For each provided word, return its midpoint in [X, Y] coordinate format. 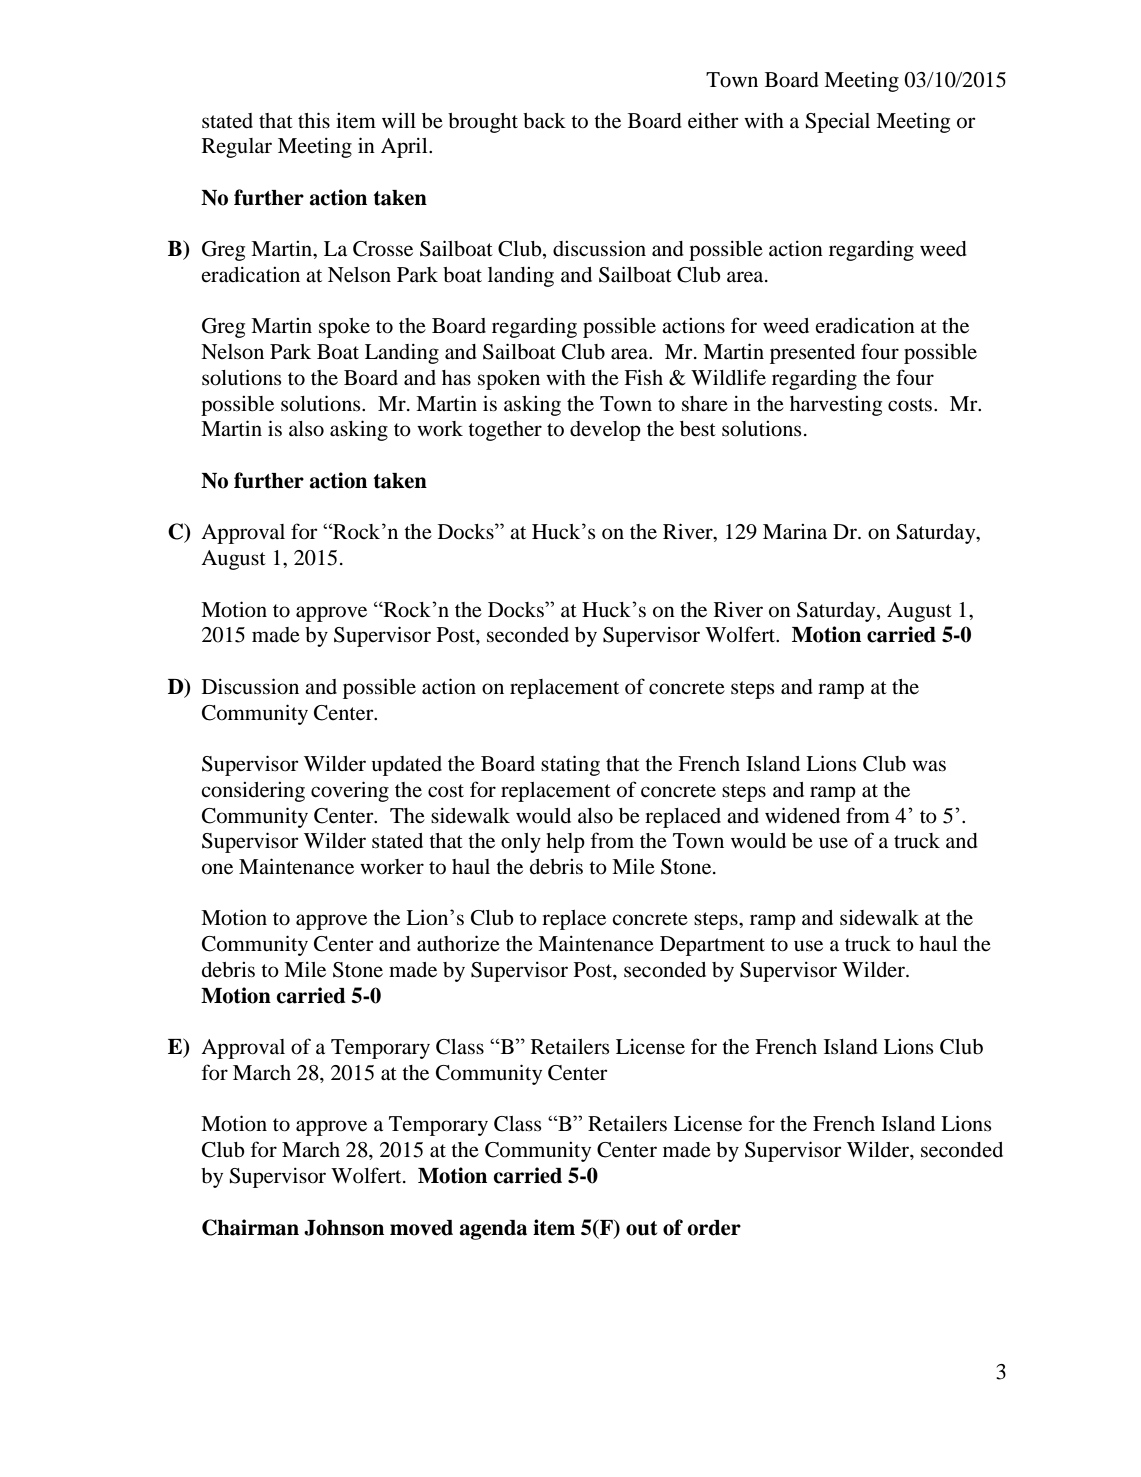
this [314, 120]
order [714, 1228]
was [929, 766]
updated [406, 766]
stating [570, 765]
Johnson [344, 1228]
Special [838, 123]
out [641, 1228]
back [544, 121]
